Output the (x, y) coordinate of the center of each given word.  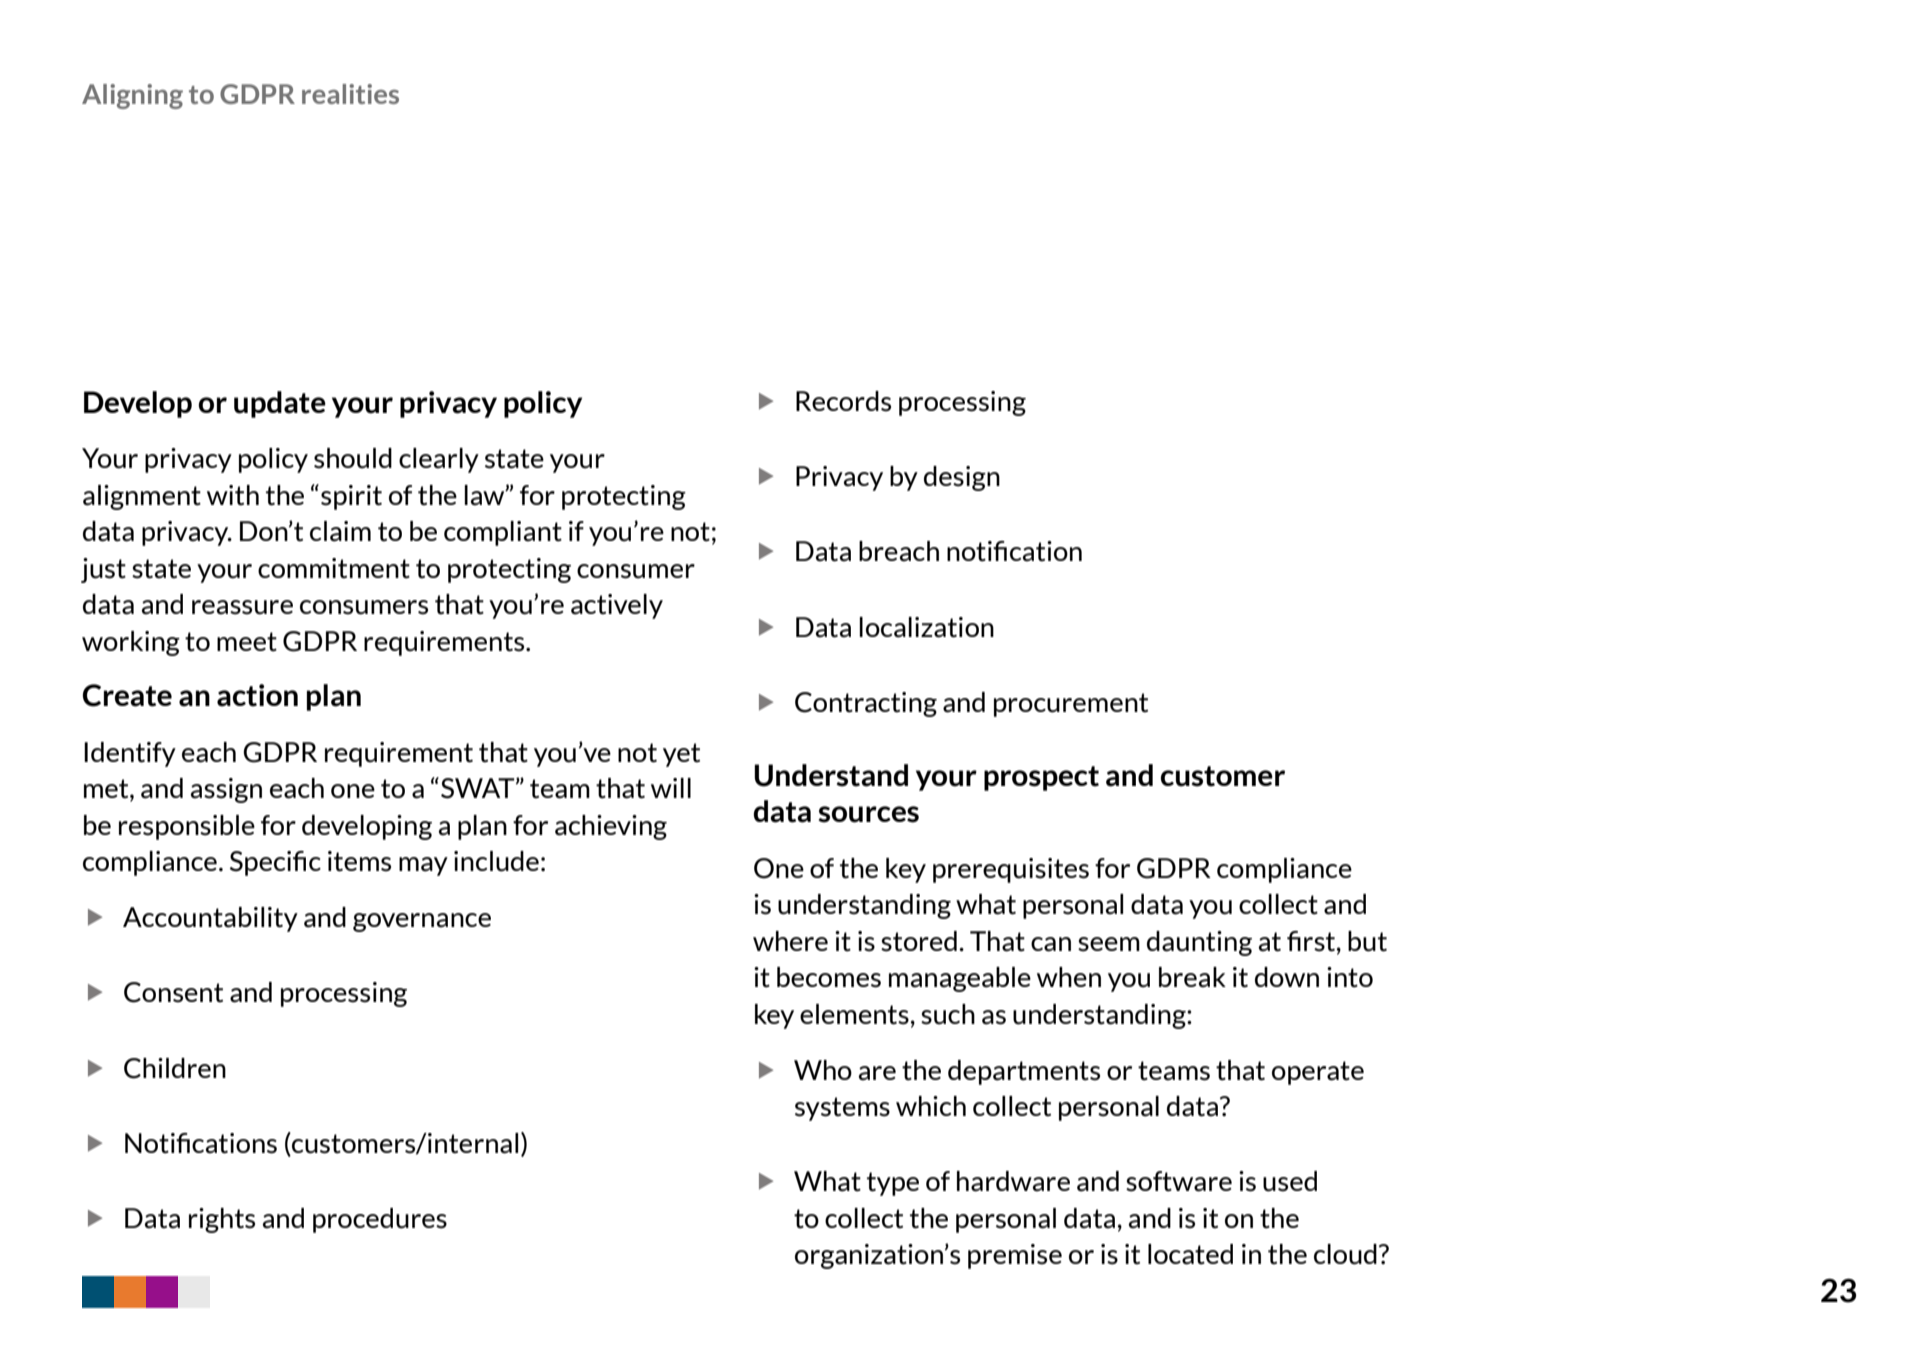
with (233, 495)
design (962, 478)
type (893, 1184)
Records (843, 401)
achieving (611, 827)
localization (926, 627)
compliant (503, 533)
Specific (275, 863)
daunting (1199, 943)
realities (350, 94)
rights (222, 1220)
